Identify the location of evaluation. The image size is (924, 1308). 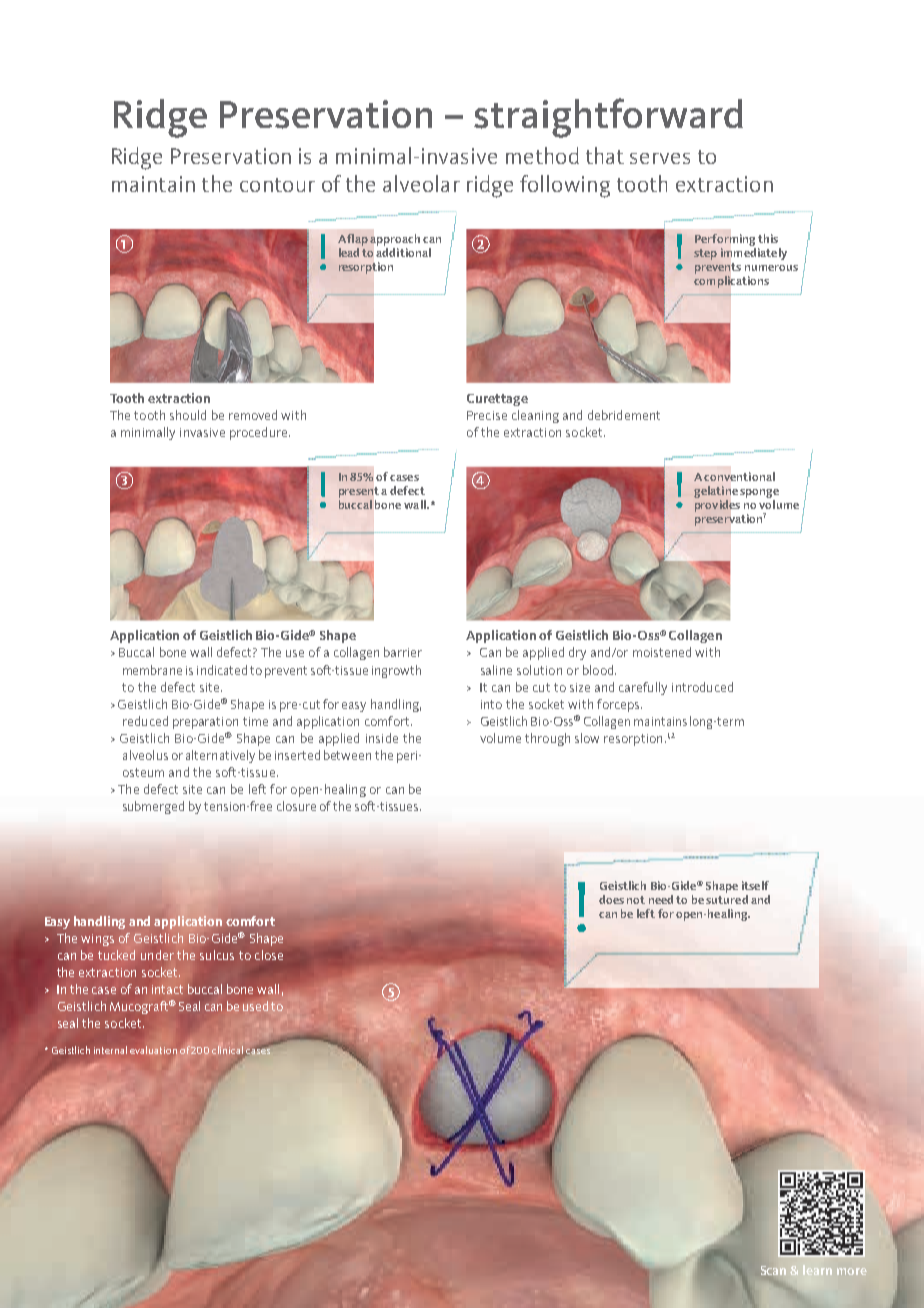
(153, 1050).
